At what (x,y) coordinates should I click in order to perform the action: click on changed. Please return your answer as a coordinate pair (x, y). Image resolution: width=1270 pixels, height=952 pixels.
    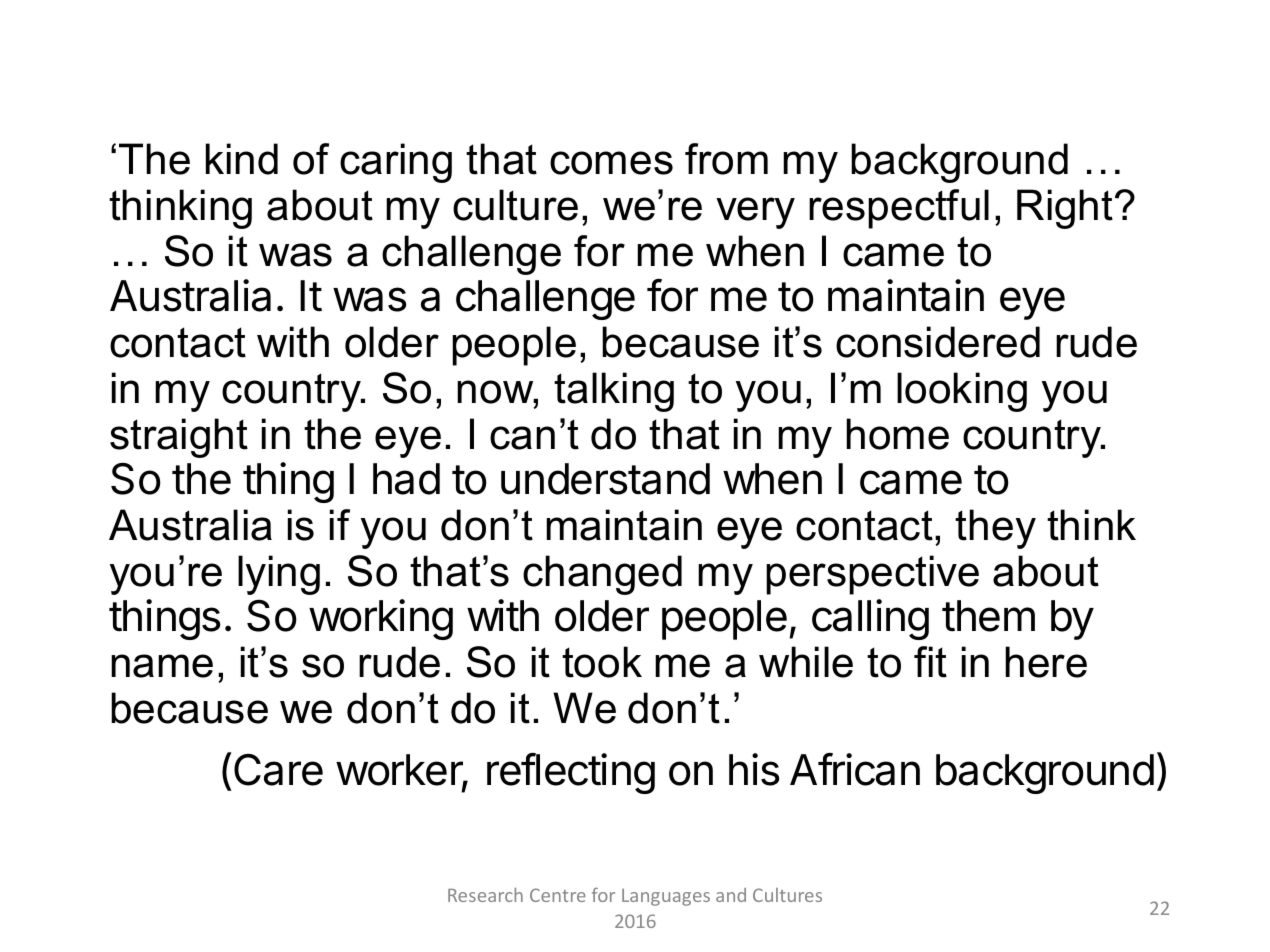
    Looking at the image, I should click on (602, 575).
